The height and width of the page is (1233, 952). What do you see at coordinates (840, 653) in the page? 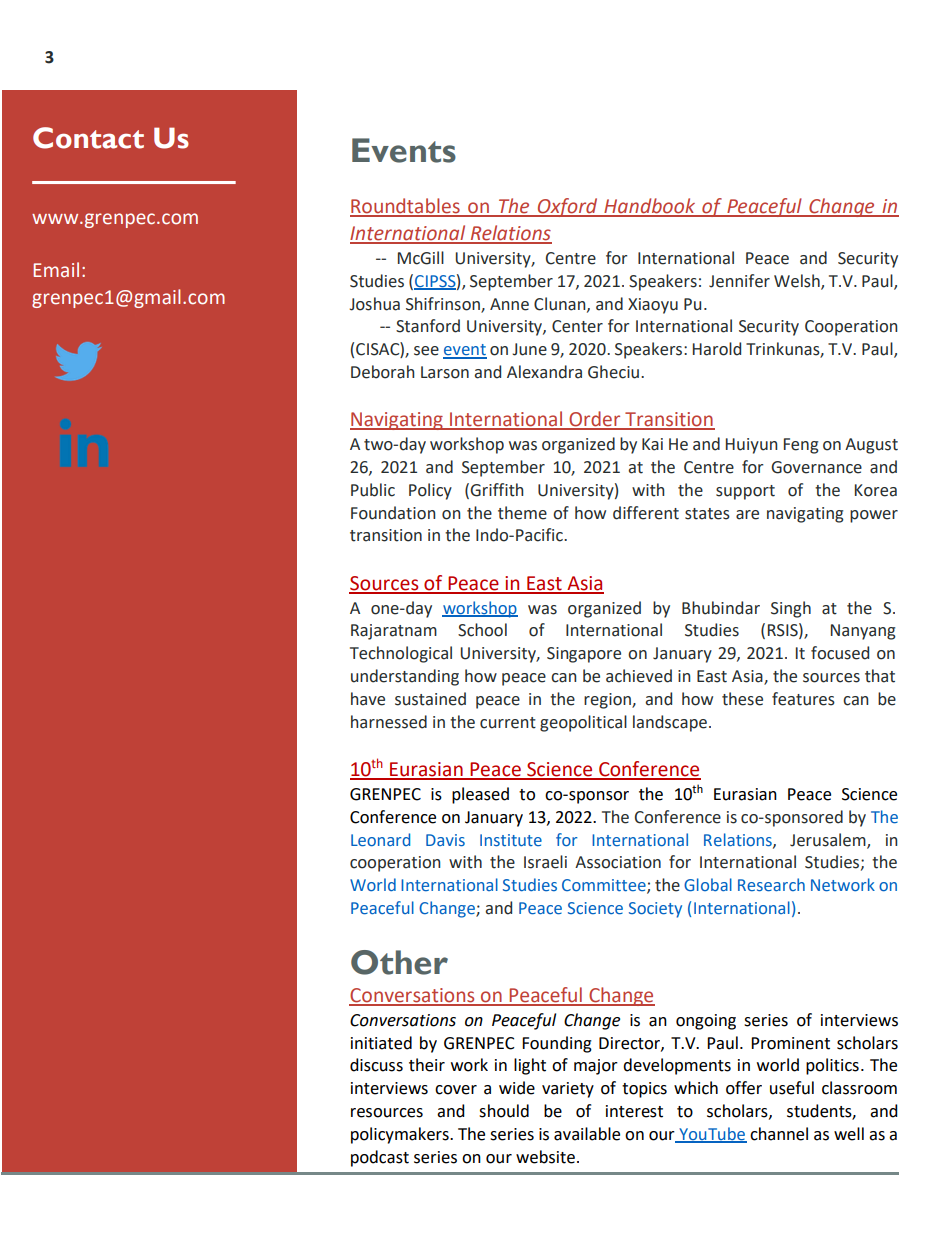
I see `focused` at bounding box center [840, 653].
